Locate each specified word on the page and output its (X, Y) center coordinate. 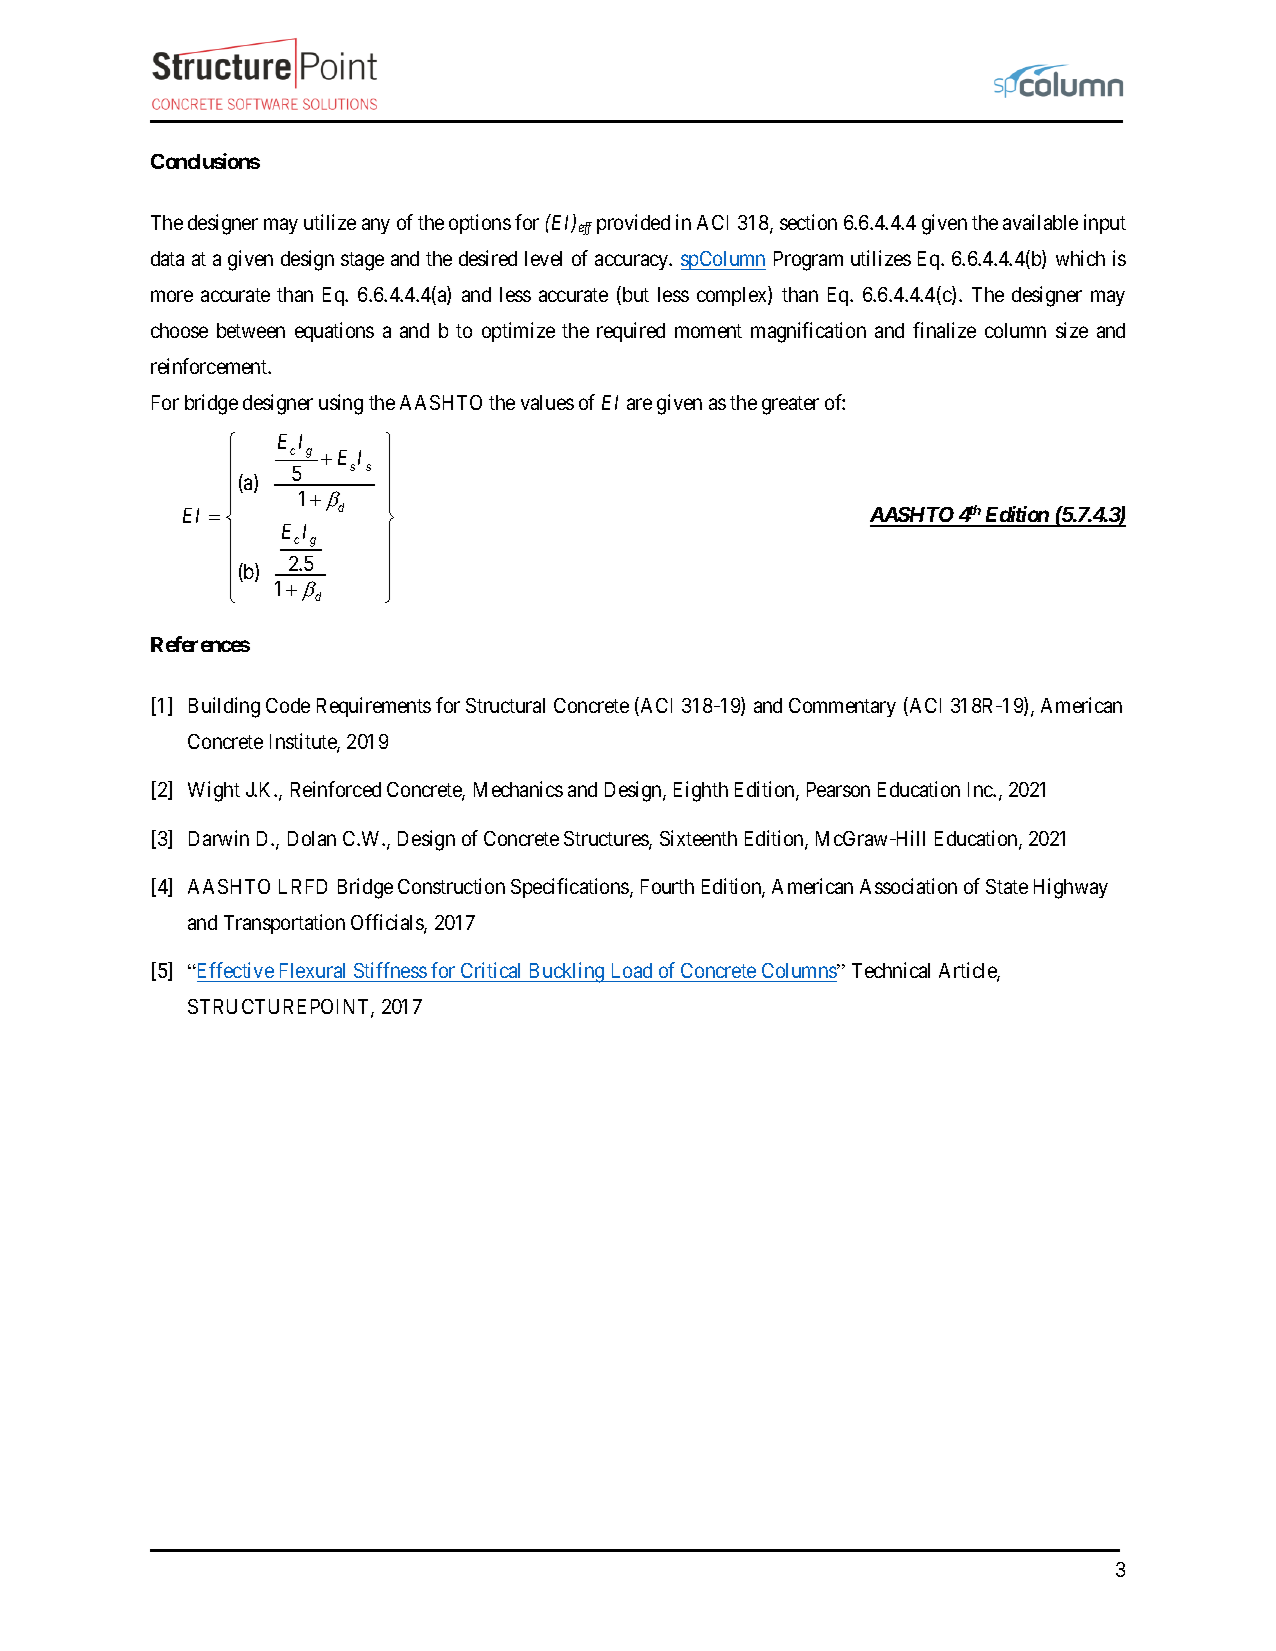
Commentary (842, 707)
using (341, 404)
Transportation (284, 924)
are (639, 404)
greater (790, 405)
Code (288, 705)
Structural (505, 705)
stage (362, 261)
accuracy (633, 262)
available (1040, 222)
